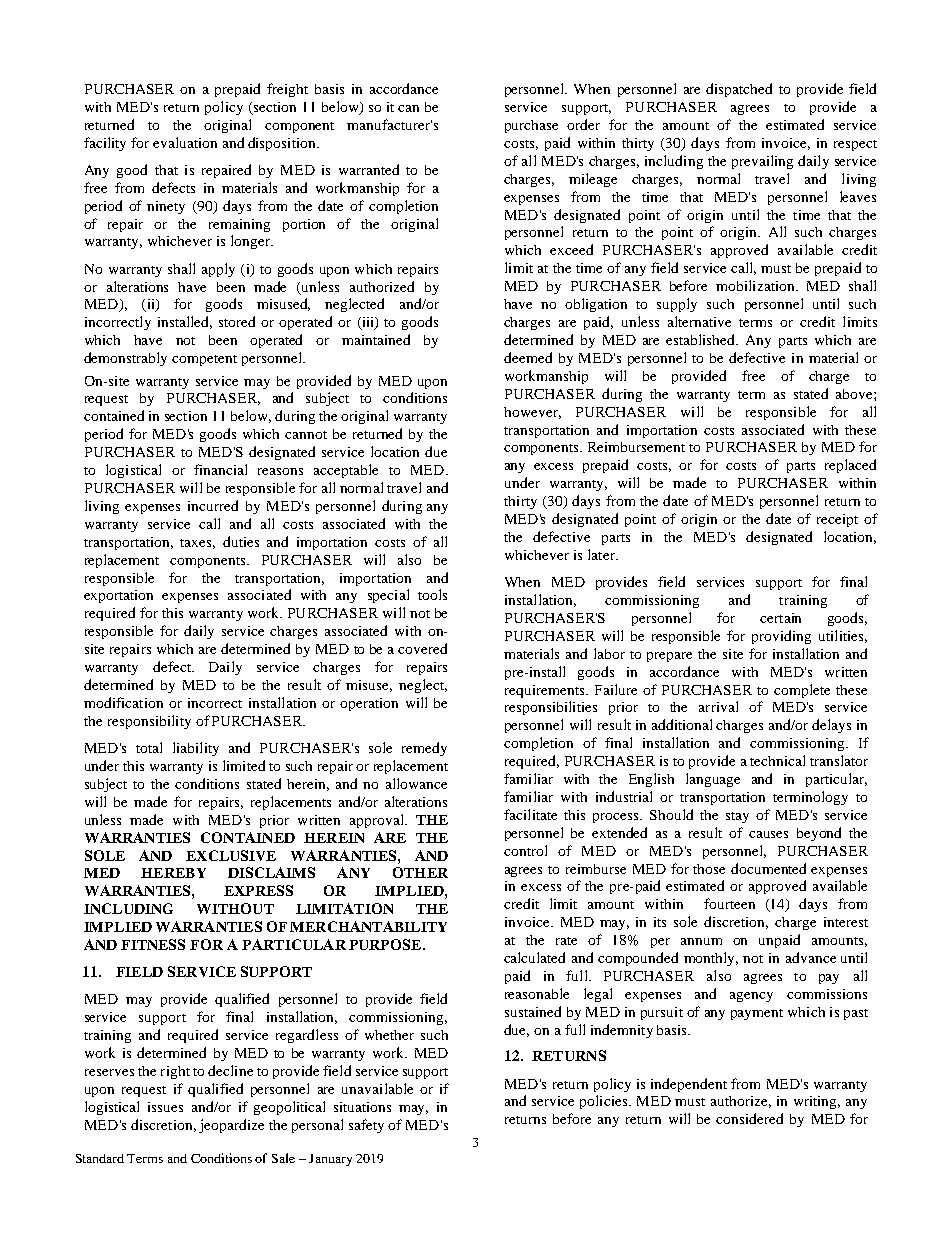 The height and width of the image is (1233, 952). What do you see at coordinates (165, 1107) in the image?
I see `issues` at bounding box center [165, 1107].
